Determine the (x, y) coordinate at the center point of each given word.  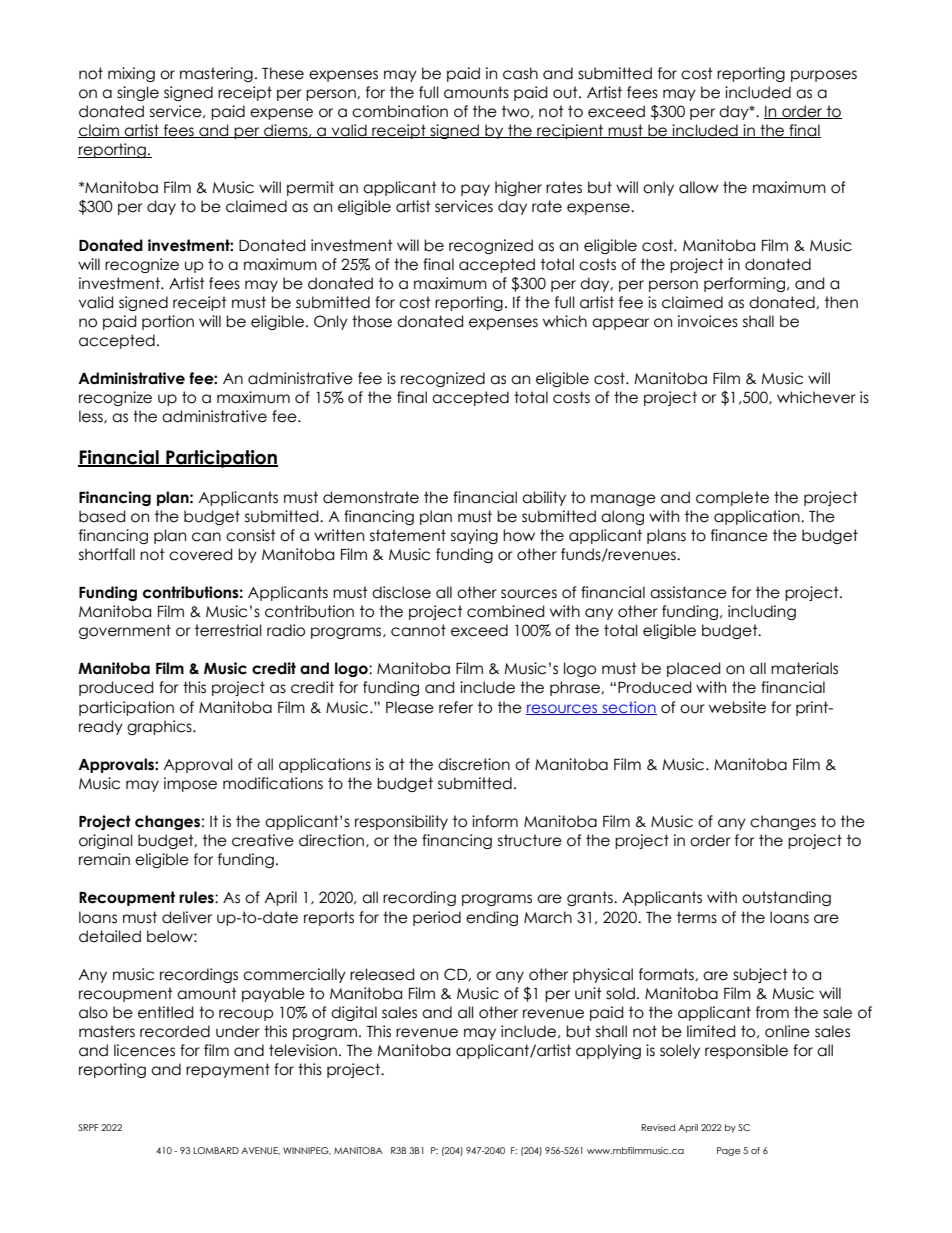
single (138, 93)
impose (190, 784)
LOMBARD (216, 1150)
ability (544, 498)
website (737, 707)
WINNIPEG (307, 1151)
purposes (824, 76)
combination (400, 111)
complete (732, 498)
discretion (474, 764)
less (92, 417)
